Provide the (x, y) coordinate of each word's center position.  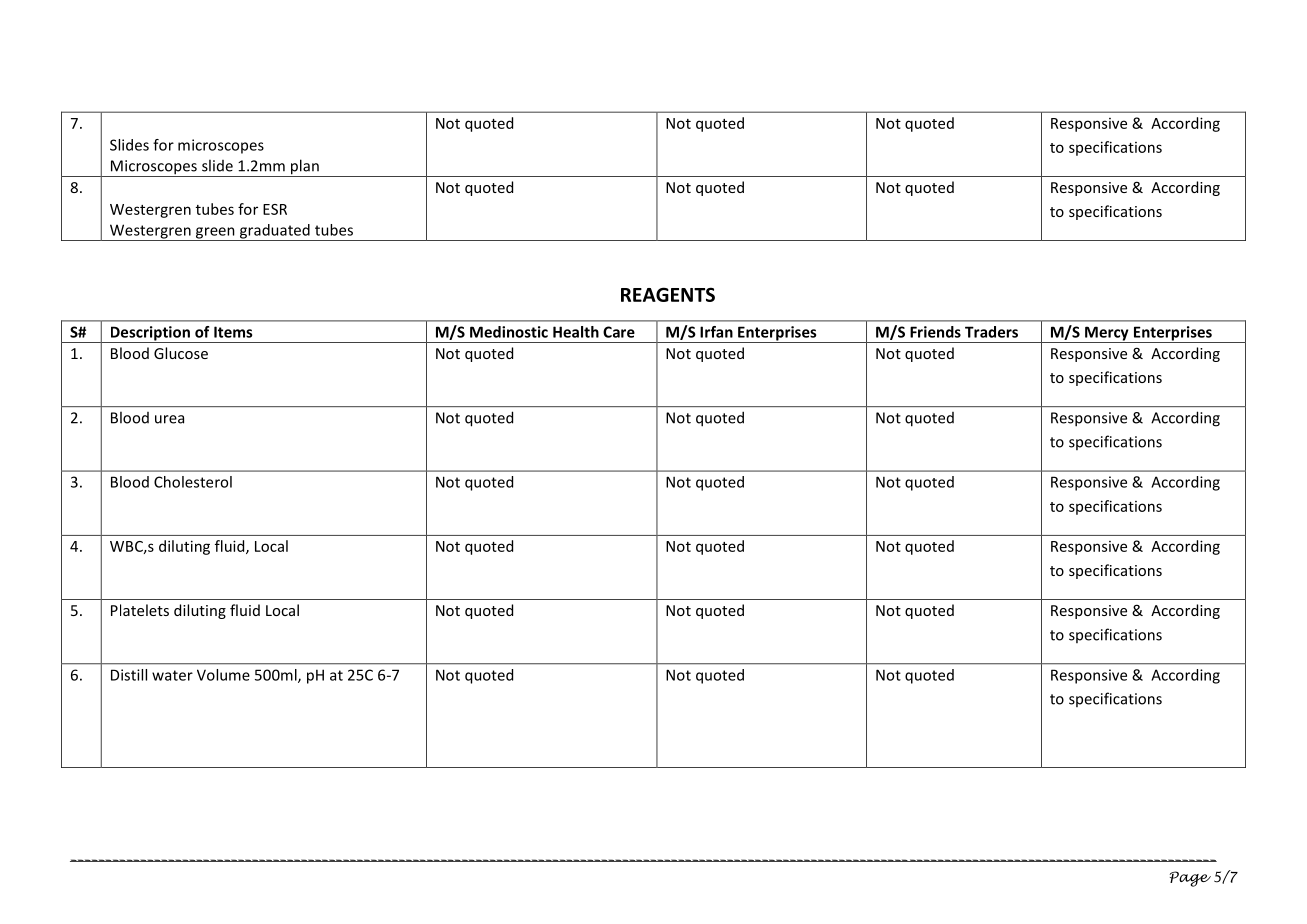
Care (619, 332)
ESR (275, 209)
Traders (991, 332)
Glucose (181, 353)
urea (169, 419)
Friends (935, 332)
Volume (223, 675)
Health (576, 332)
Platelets (140, 610)
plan (305, 168)
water (172, 675)
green (215, 234)
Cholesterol (193, 482)
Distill (129, 675)
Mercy (1107, 334)
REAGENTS (668, 294)
